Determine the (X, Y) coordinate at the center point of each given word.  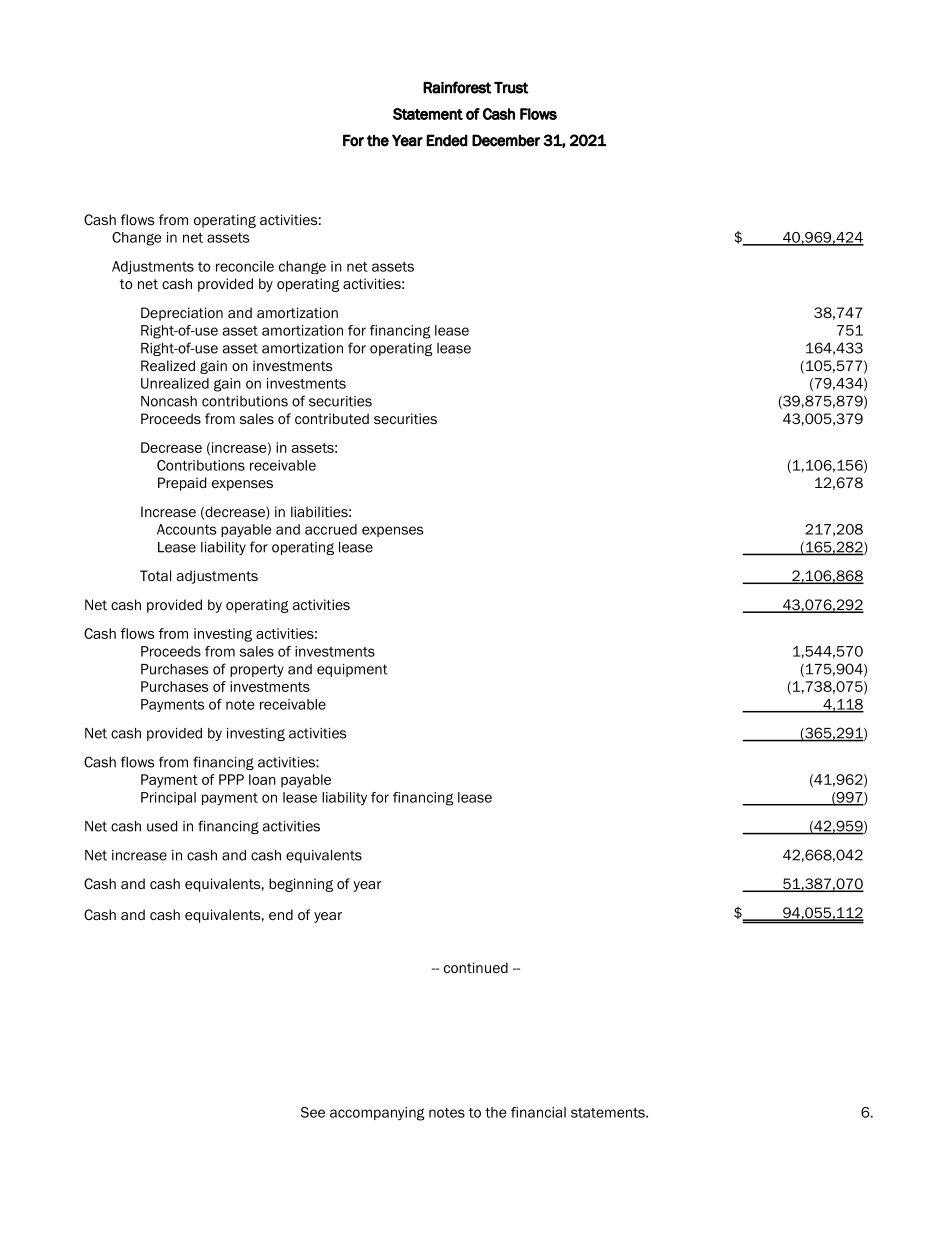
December (506, 140)
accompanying (377, 1114)
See (313, 1112)
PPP (231, 779)
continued (476, 967)
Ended (447, 140)
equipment (352, 670)
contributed (332, 418)
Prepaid (182, 484)
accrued (331, 529)
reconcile (245, 266)
